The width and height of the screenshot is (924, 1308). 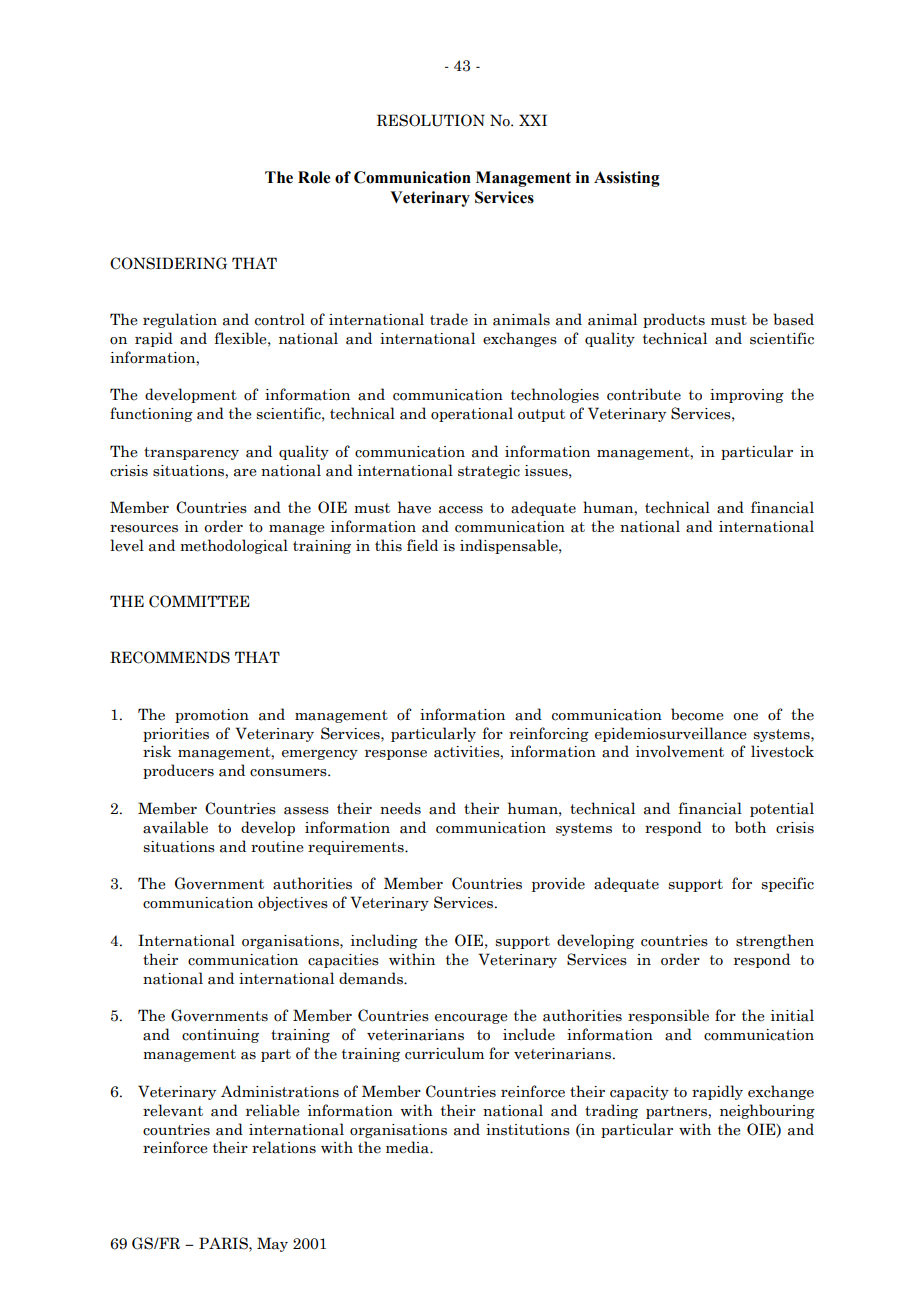 What do you see at coordinates (396, 755) in the screenshot?
I see `response` at bounding box center [396, 755].
